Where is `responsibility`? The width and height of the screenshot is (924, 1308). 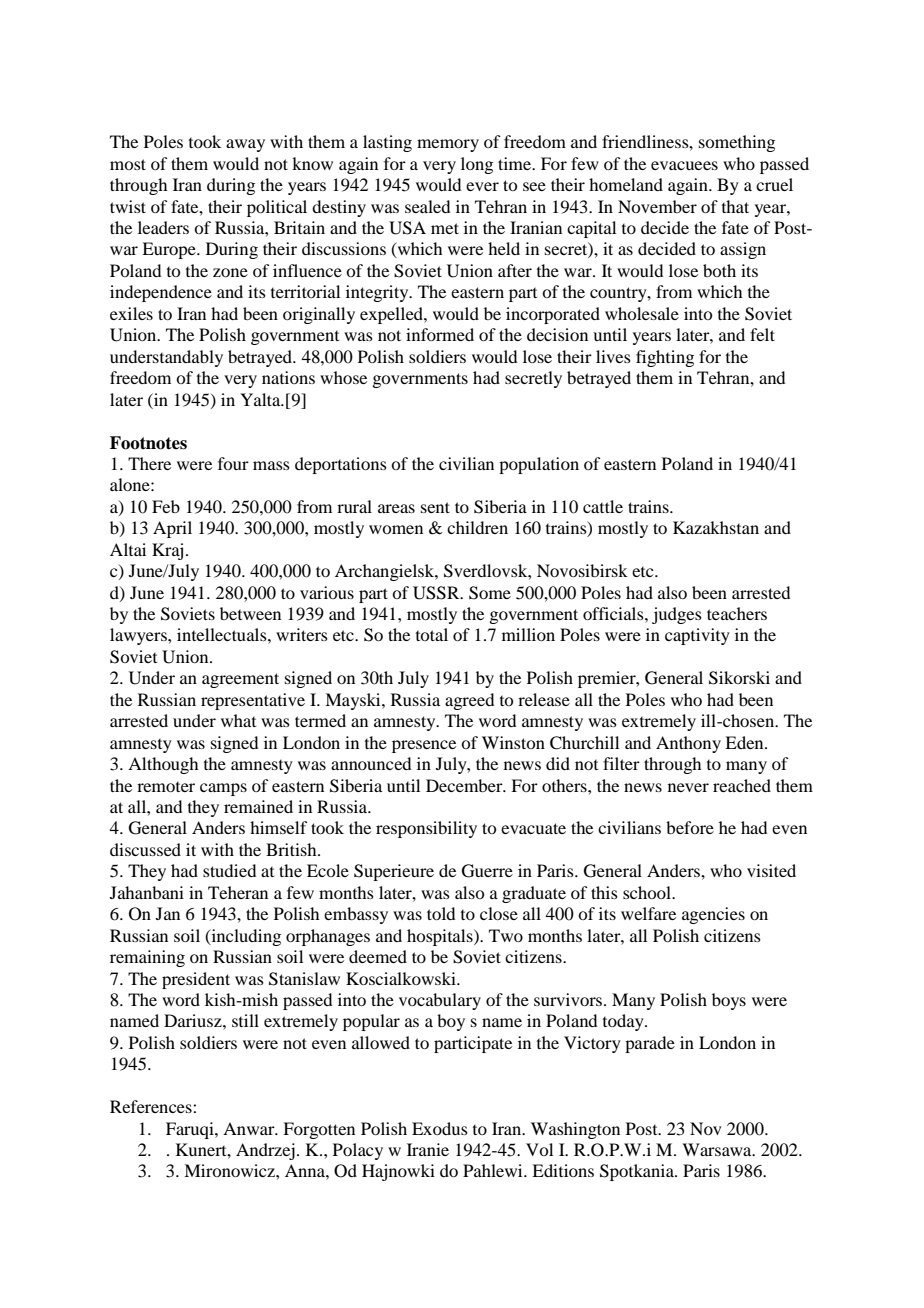
responsibility is located at coordinates (426, 829).
